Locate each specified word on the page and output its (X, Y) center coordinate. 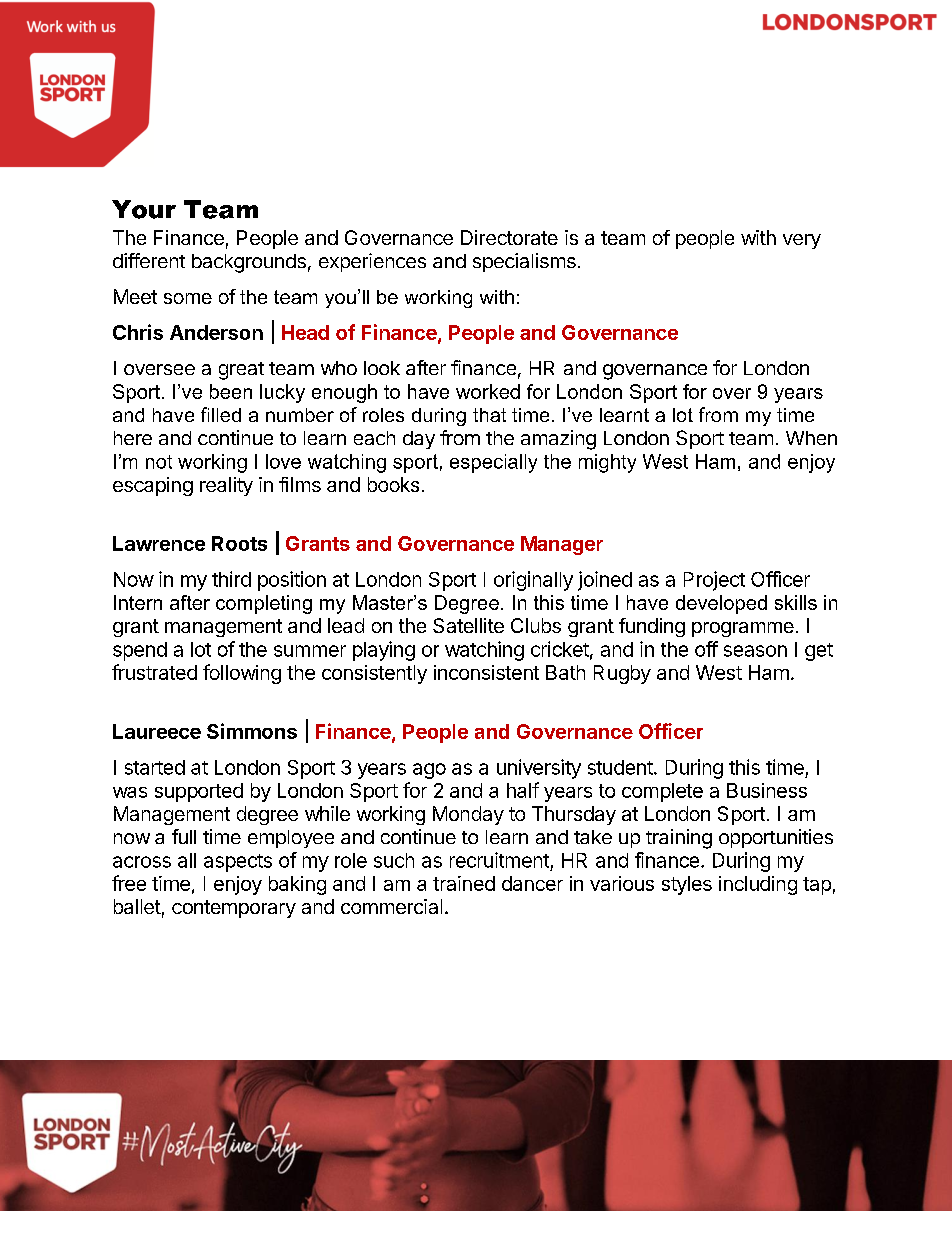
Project (714, 581)
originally (533, 581)
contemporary (234, 909)
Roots (239, 543)
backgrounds (249, 263)
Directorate (509, 237)
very (802, 241)
